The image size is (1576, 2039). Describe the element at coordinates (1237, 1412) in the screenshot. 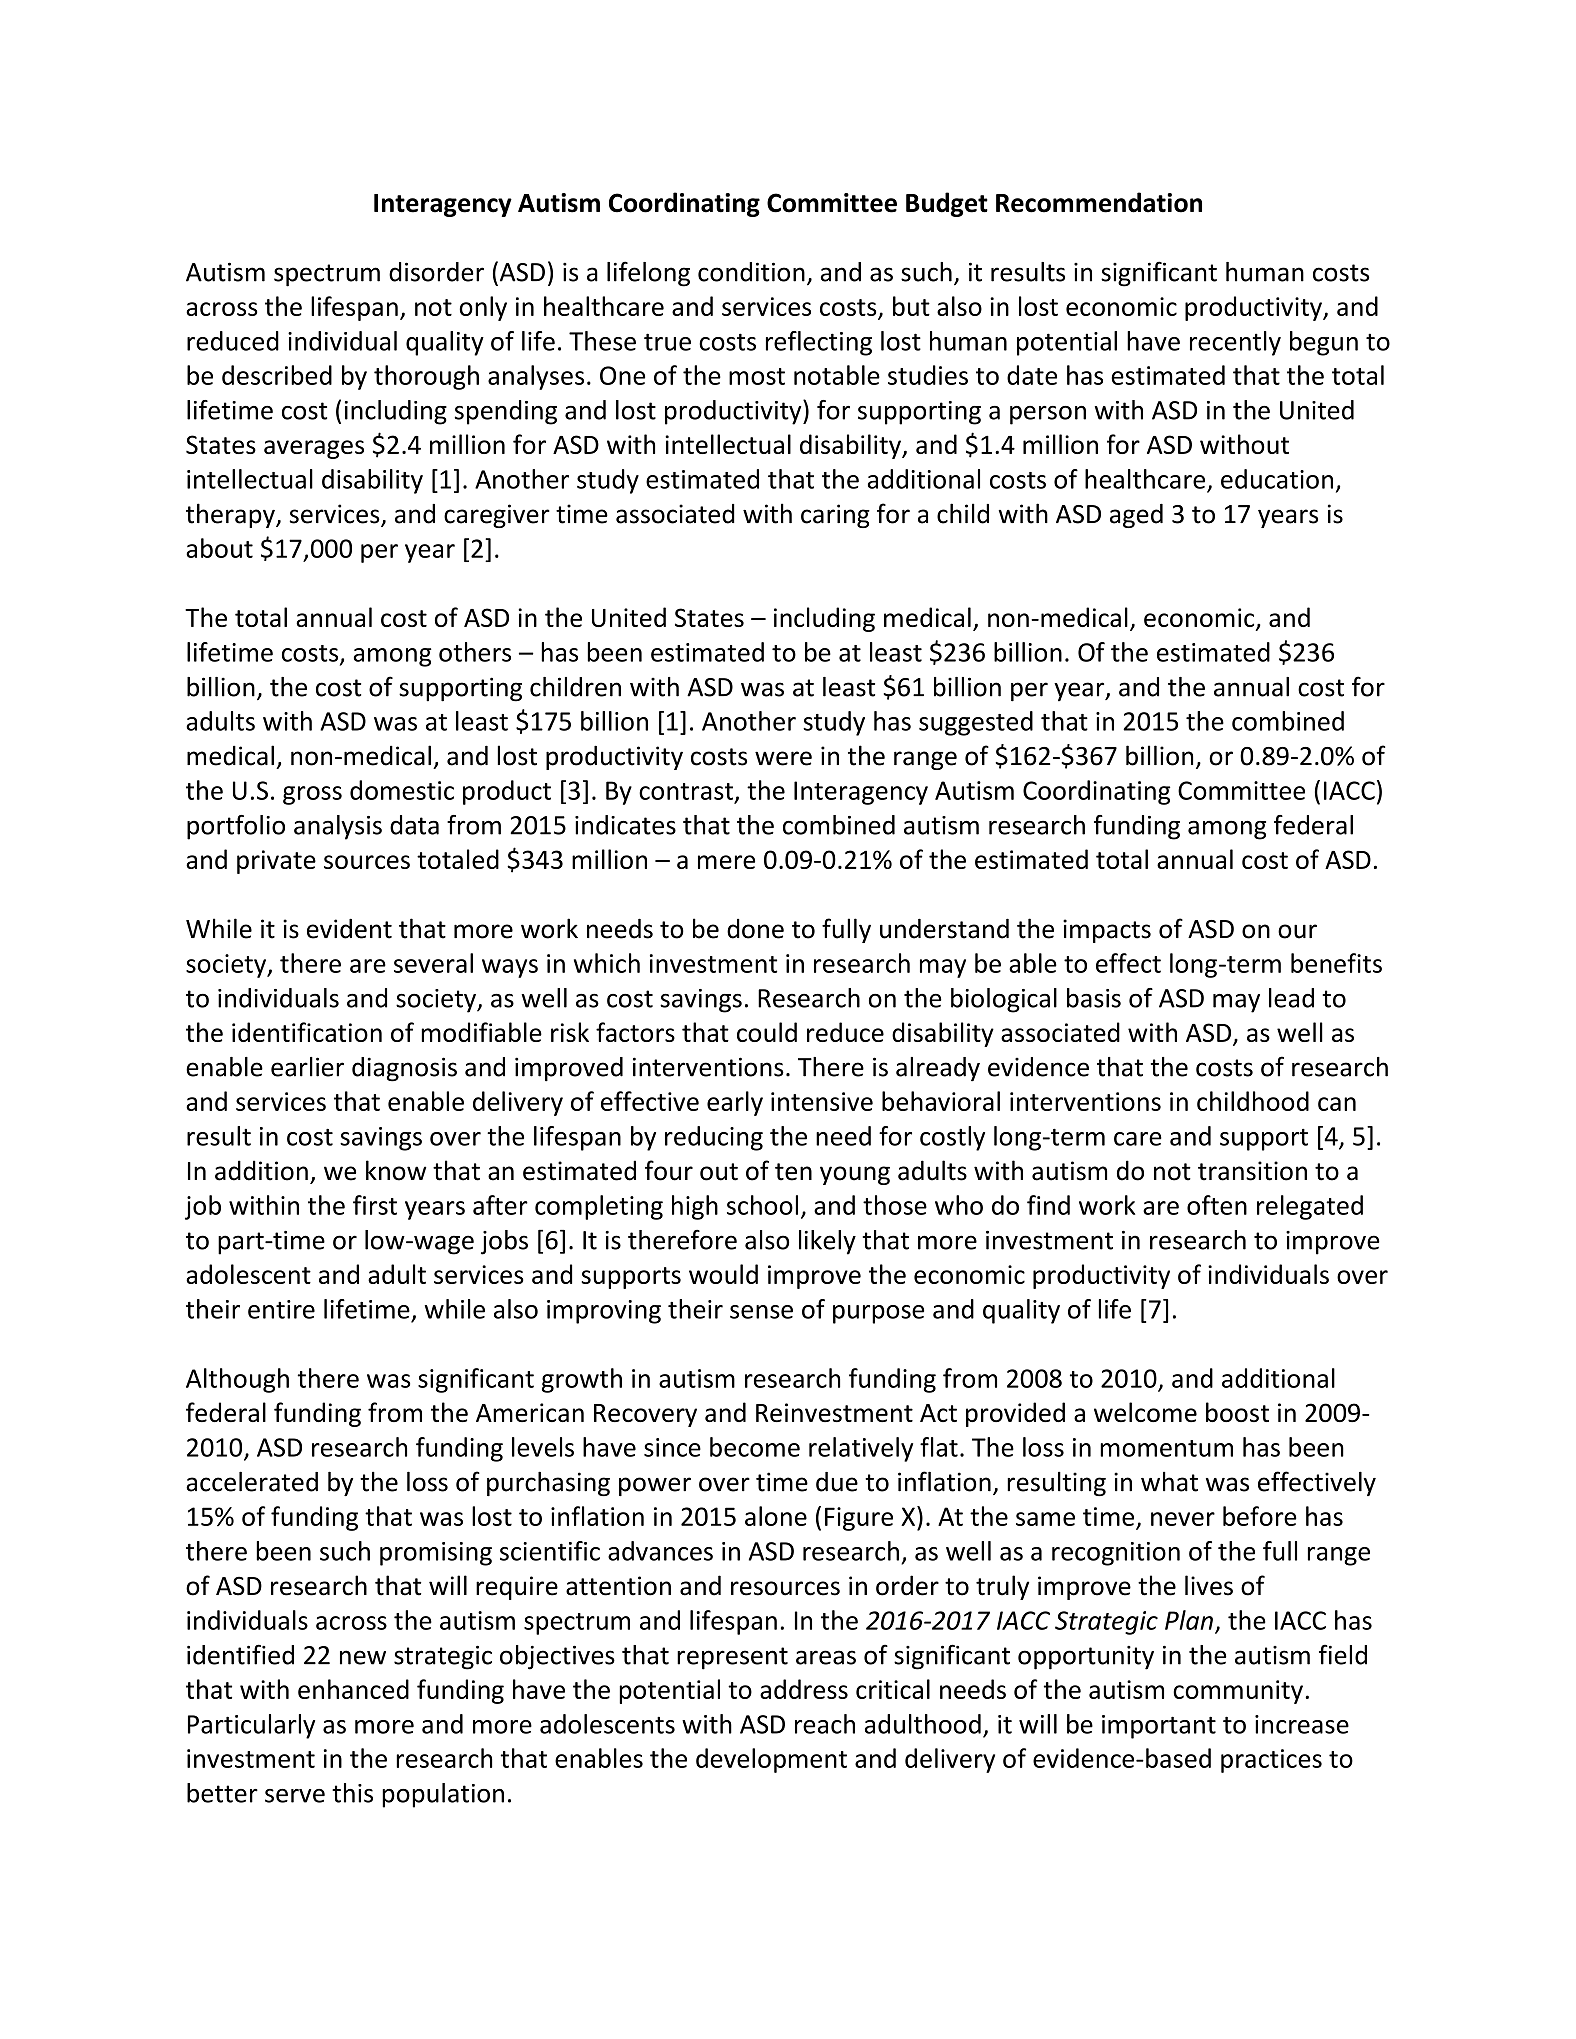

I see `boost` at that location.
